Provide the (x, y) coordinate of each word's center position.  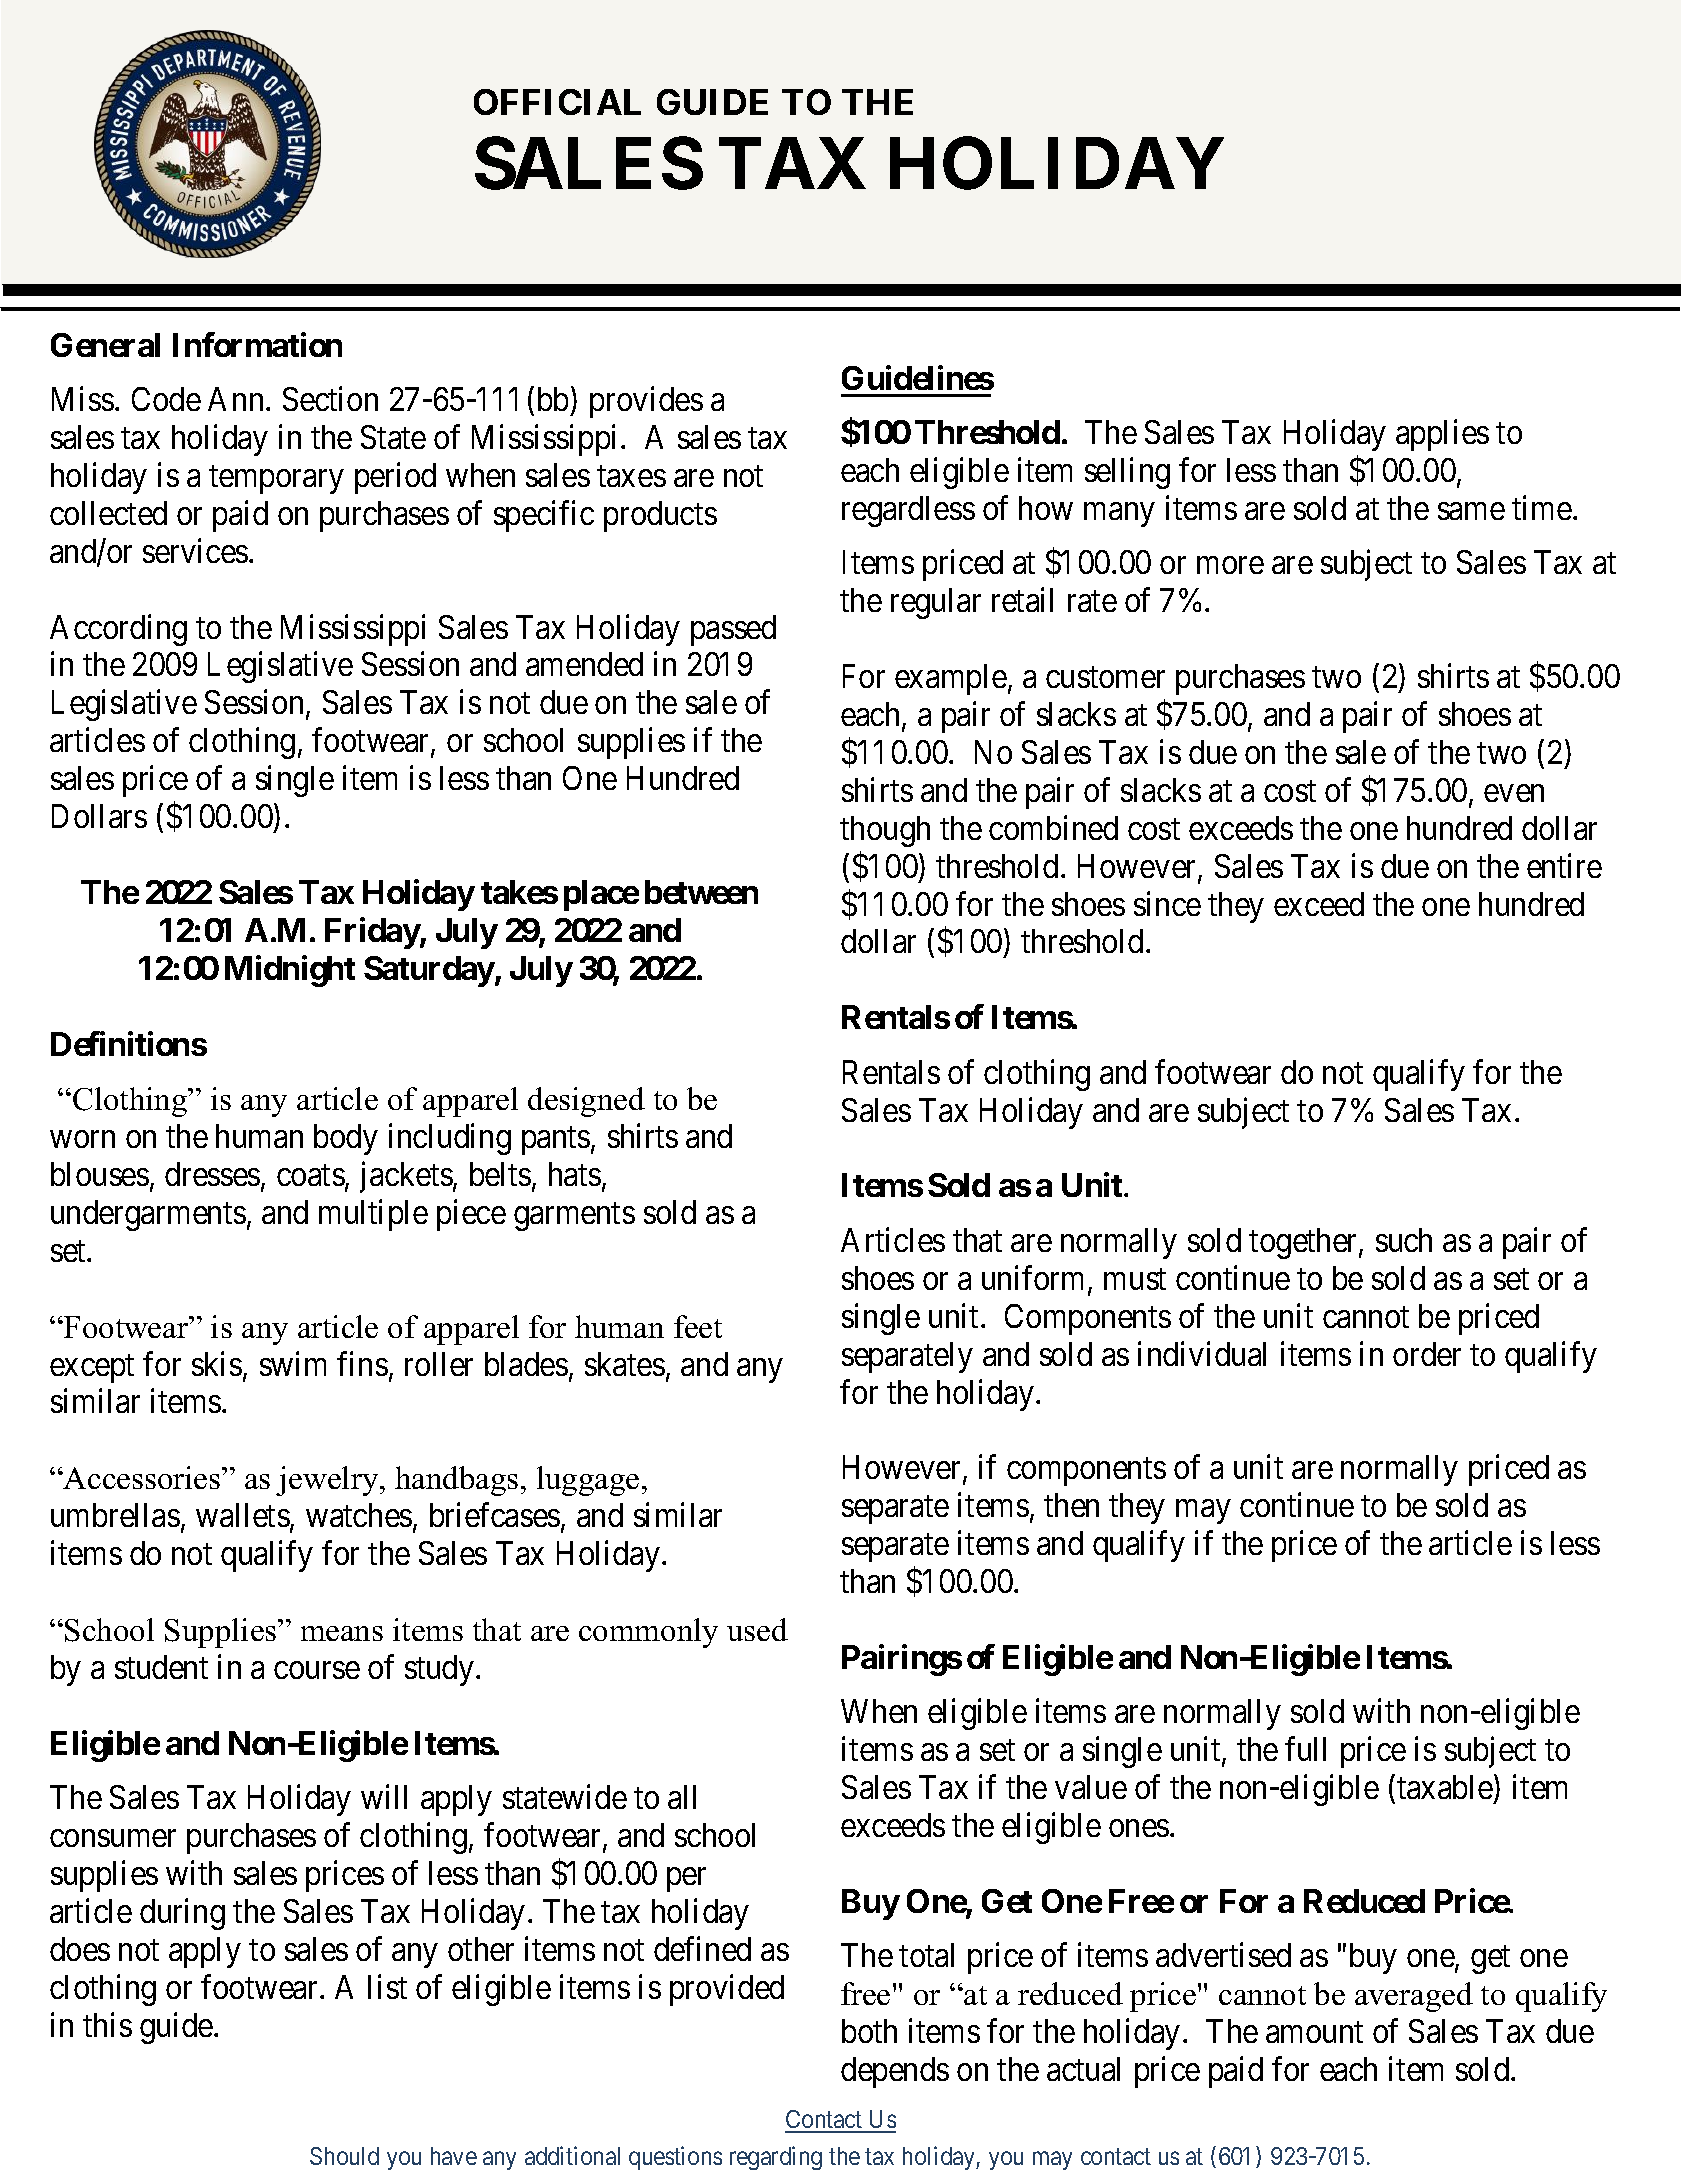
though (885, 831)
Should (344, 2156)
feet (698, 1326)
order (1427, 1354)
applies (1442, 435)
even (1514, 793)
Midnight (290, 971)
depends (895, 2072)
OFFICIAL (557, 102)
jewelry (328, 1481)
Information (257, 344)
